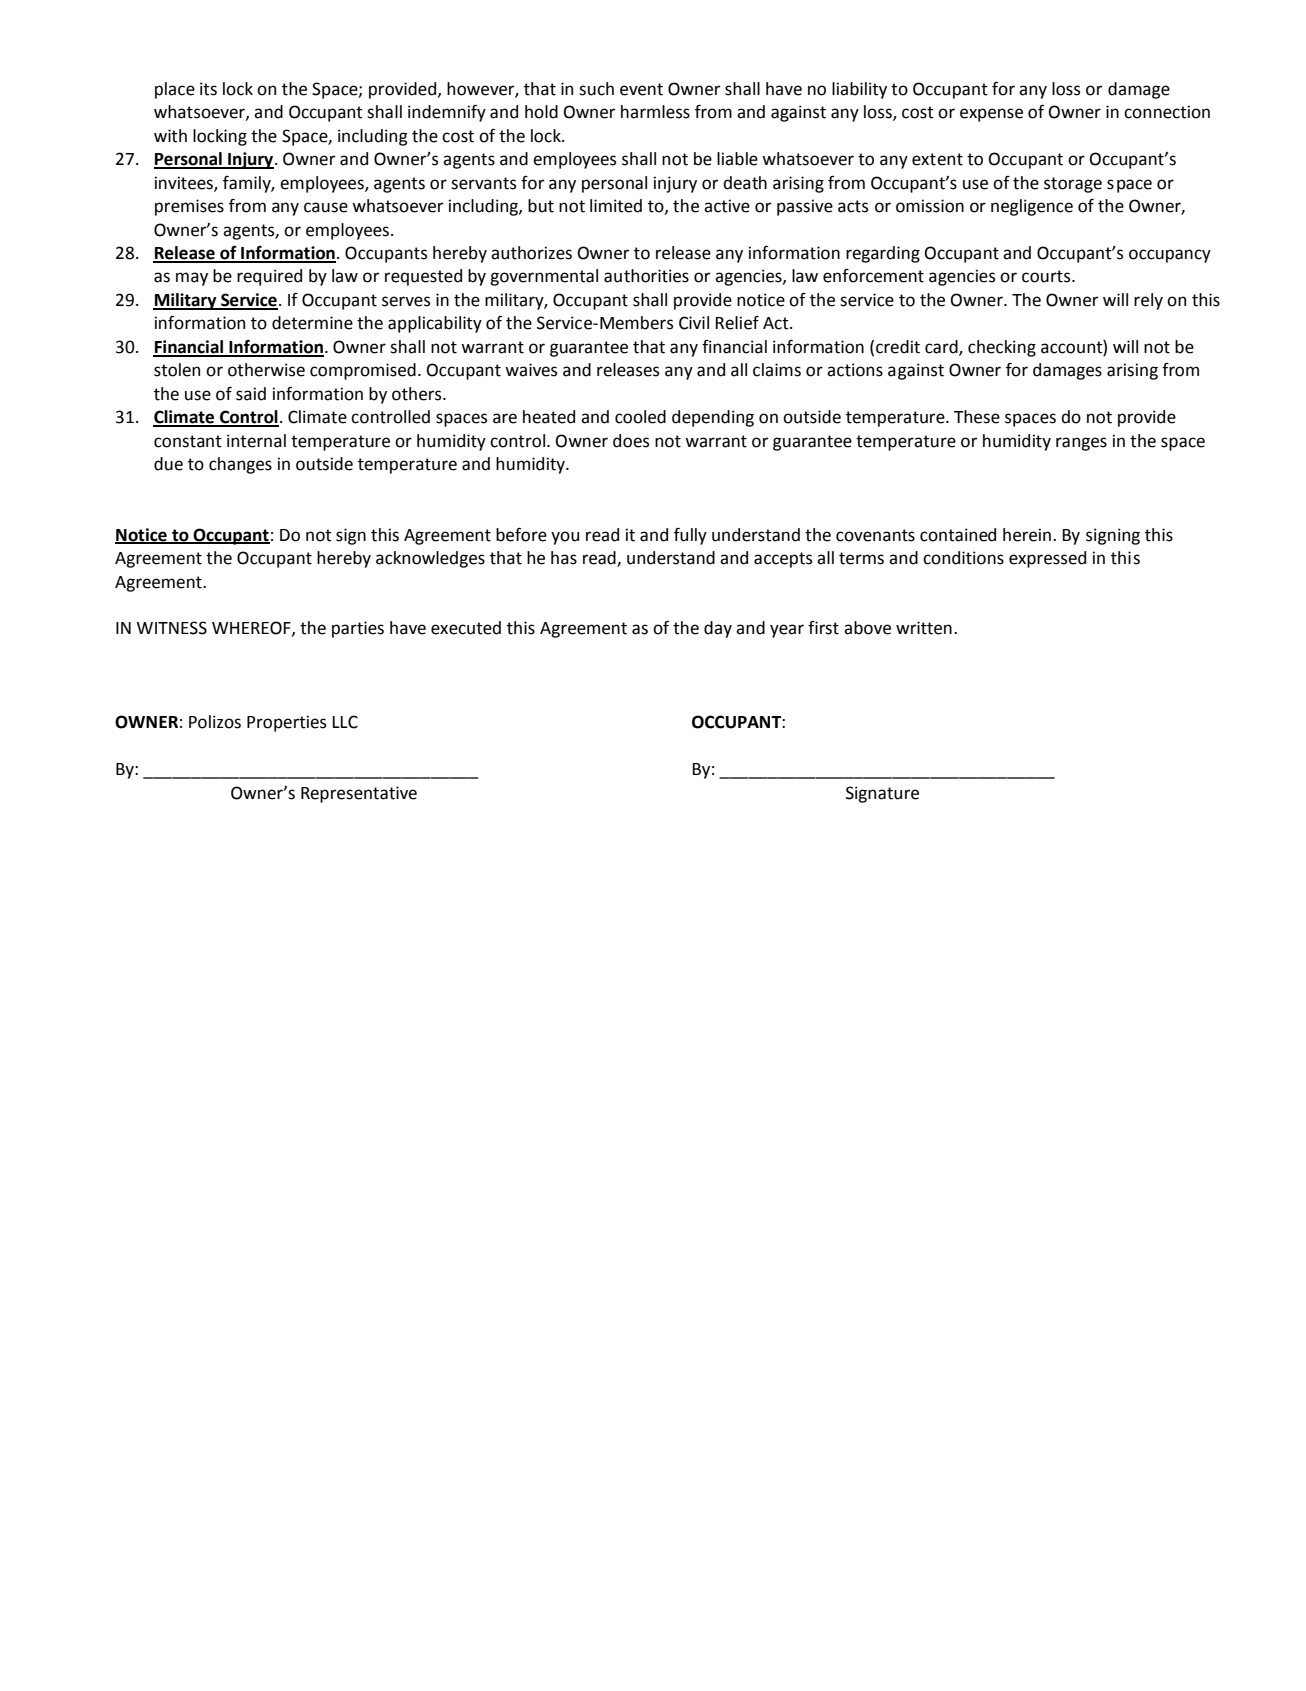 This image has height=1691, width=1306. Describe the element at coordinates (312, 323) in the image. I see `determine` at that location.
